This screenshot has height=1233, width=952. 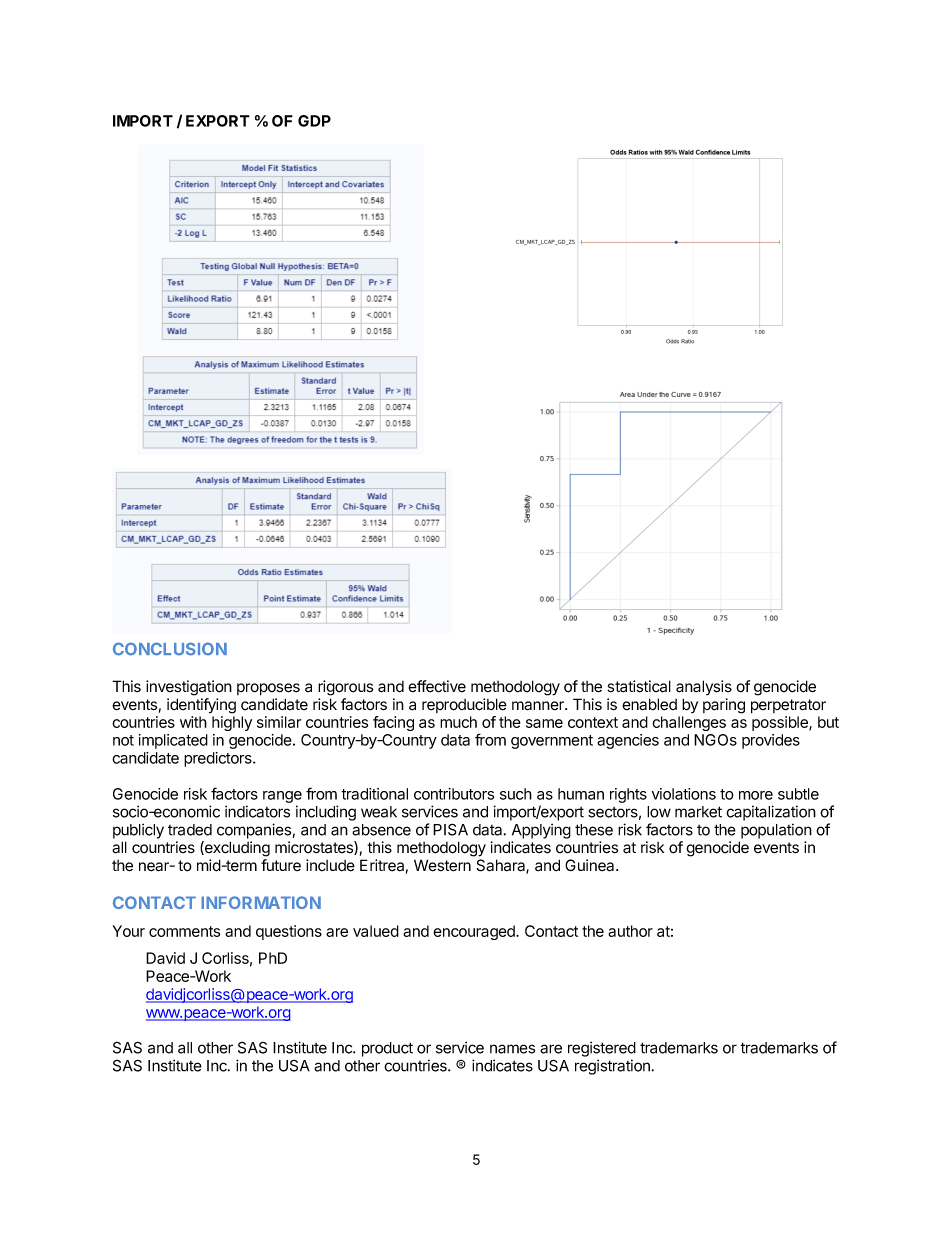 I want to click on effective, so click(x=437, y=686).
